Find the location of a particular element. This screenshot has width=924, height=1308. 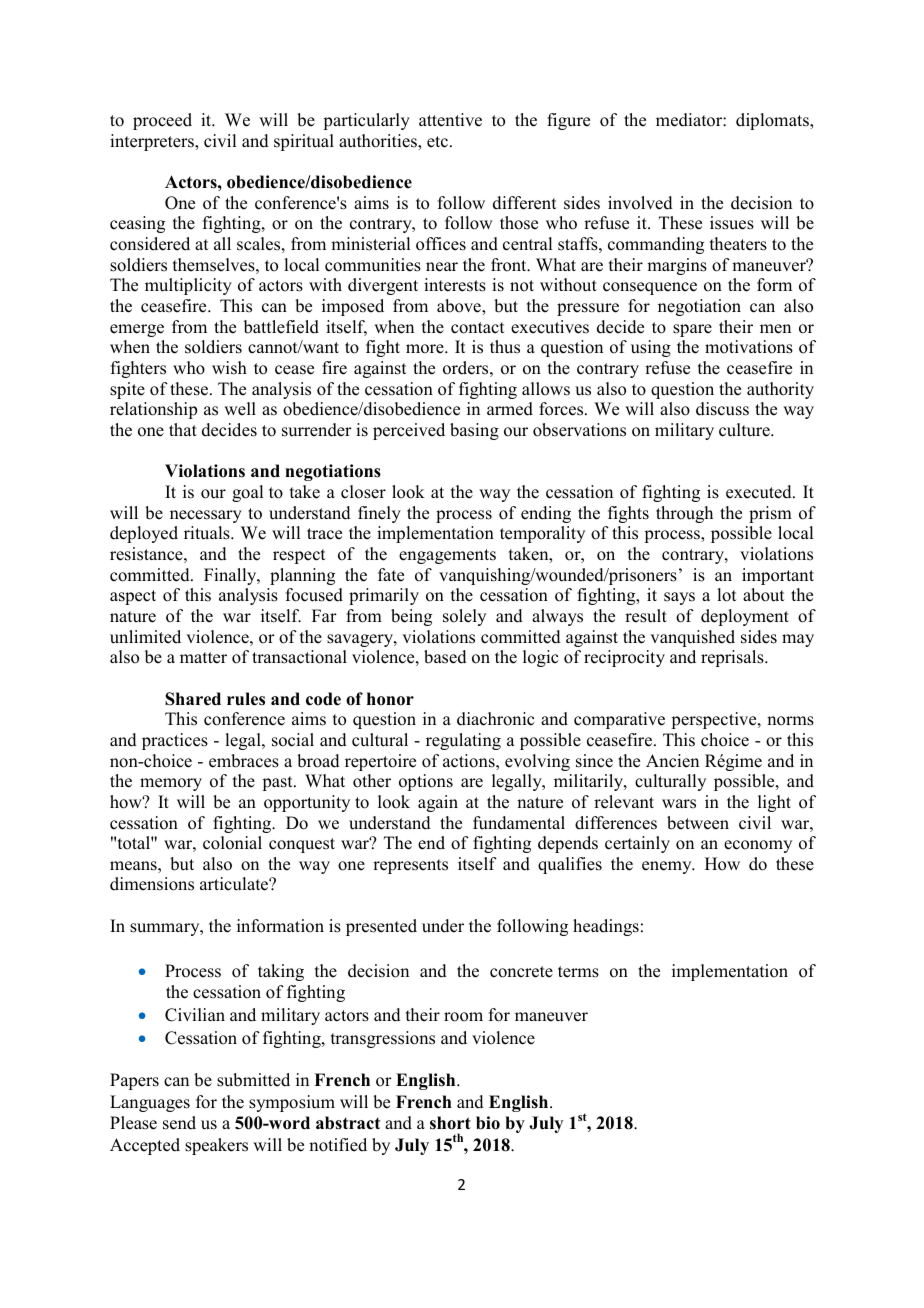

diplomats is located at coordinates (773, 121).
